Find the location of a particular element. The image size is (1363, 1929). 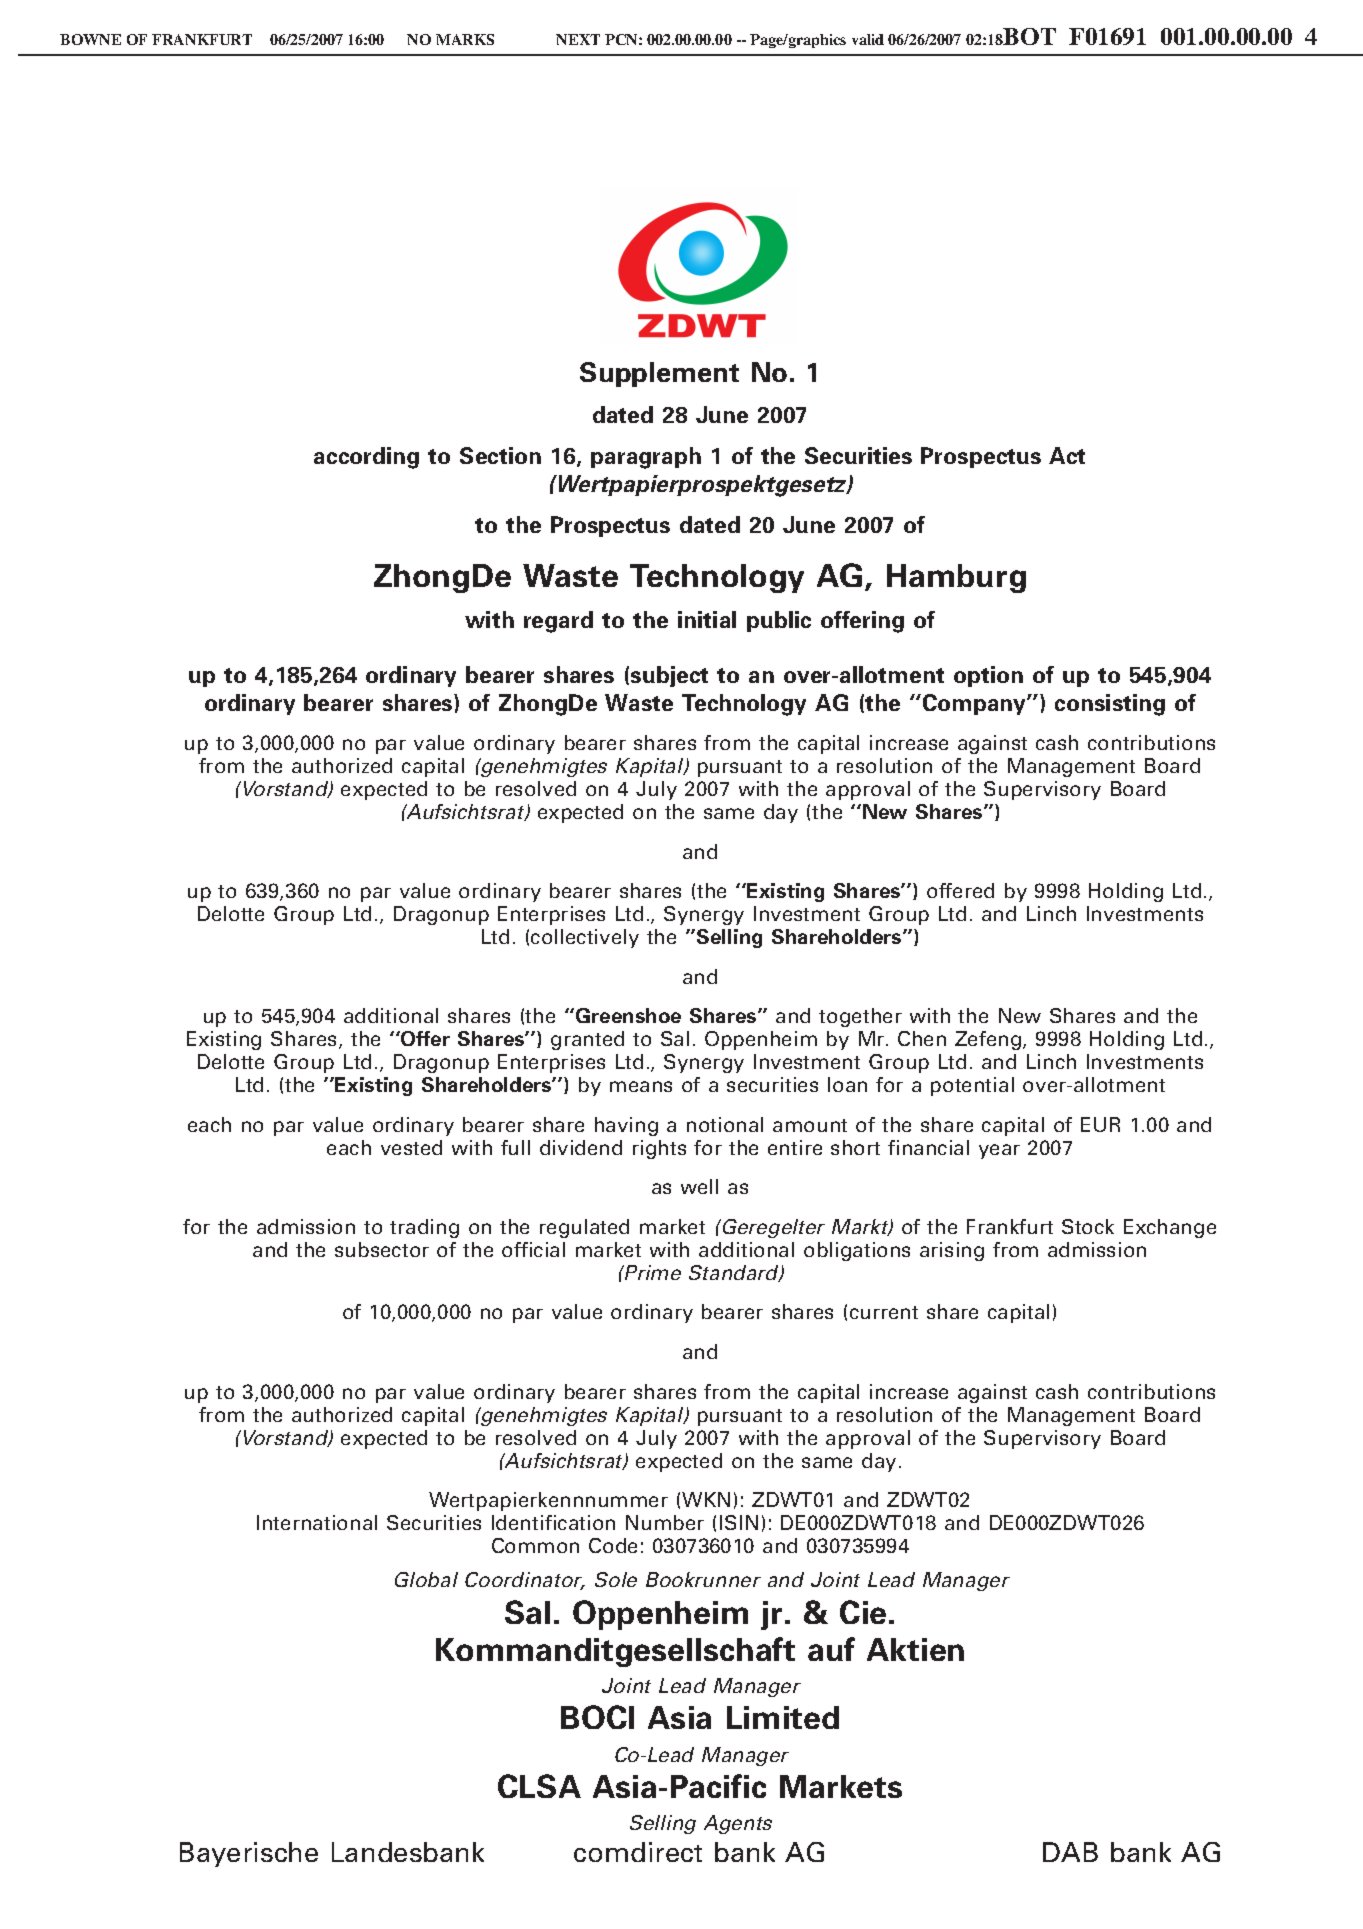

regard is located at coordinates (558, 622).
